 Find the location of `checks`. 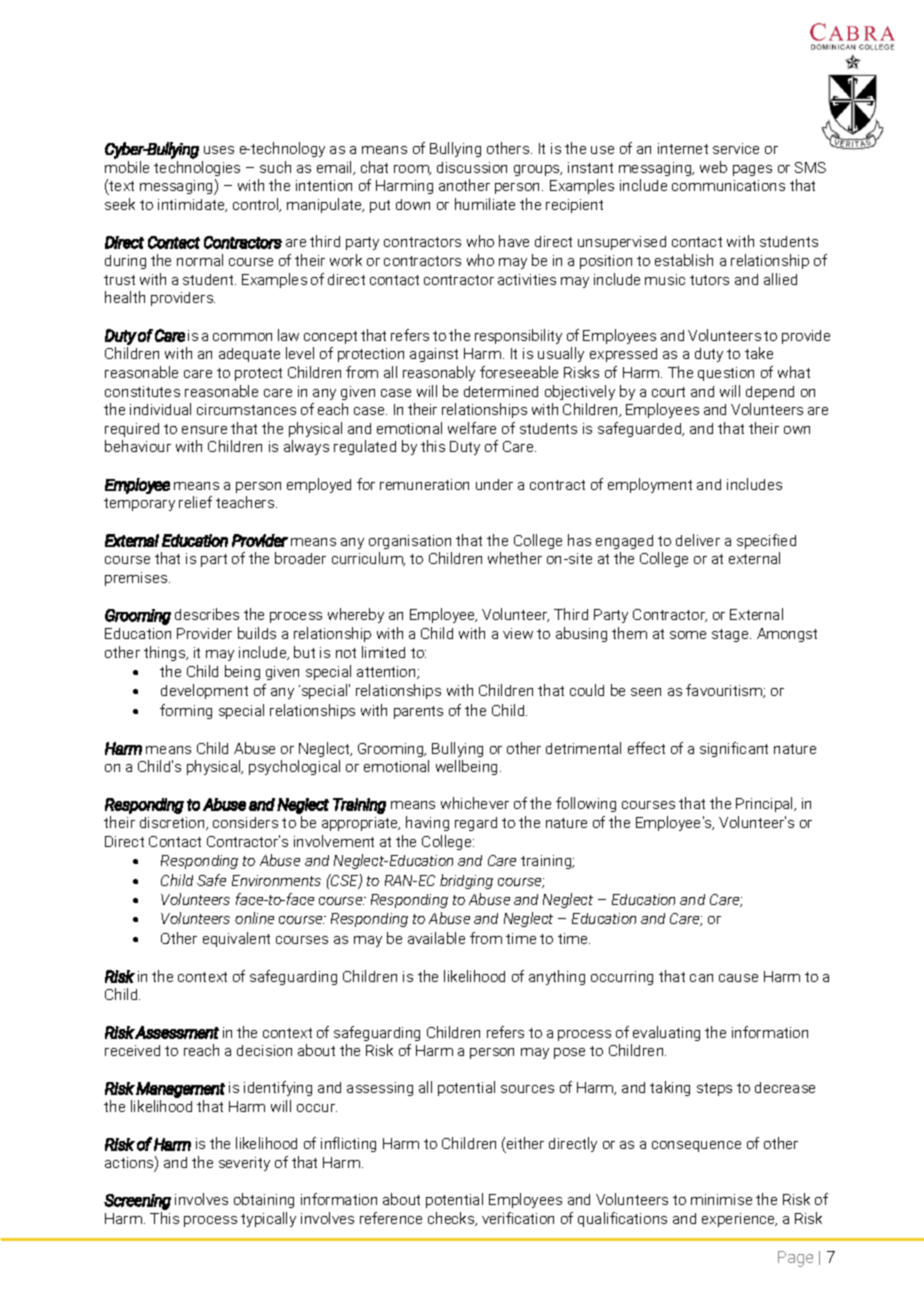

checks is located at coordinates (452, 1219).
